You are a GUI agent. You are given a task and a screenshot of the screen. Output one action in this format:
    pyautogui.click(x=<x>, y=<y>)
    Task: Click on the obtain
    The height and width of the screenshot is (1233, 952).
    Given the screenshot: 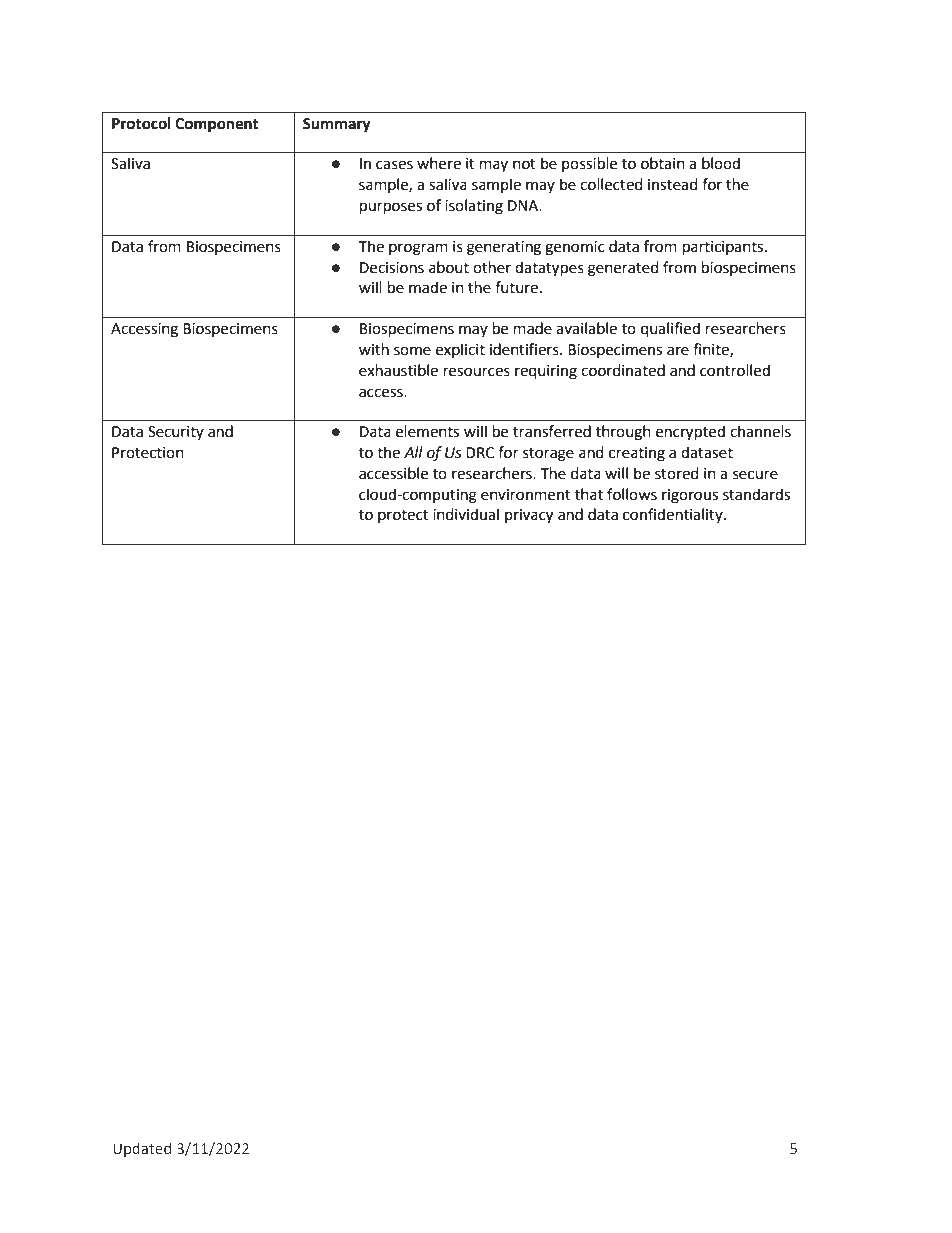 What is the action you would take?
    pyautogui.click(x=663, y=163)
